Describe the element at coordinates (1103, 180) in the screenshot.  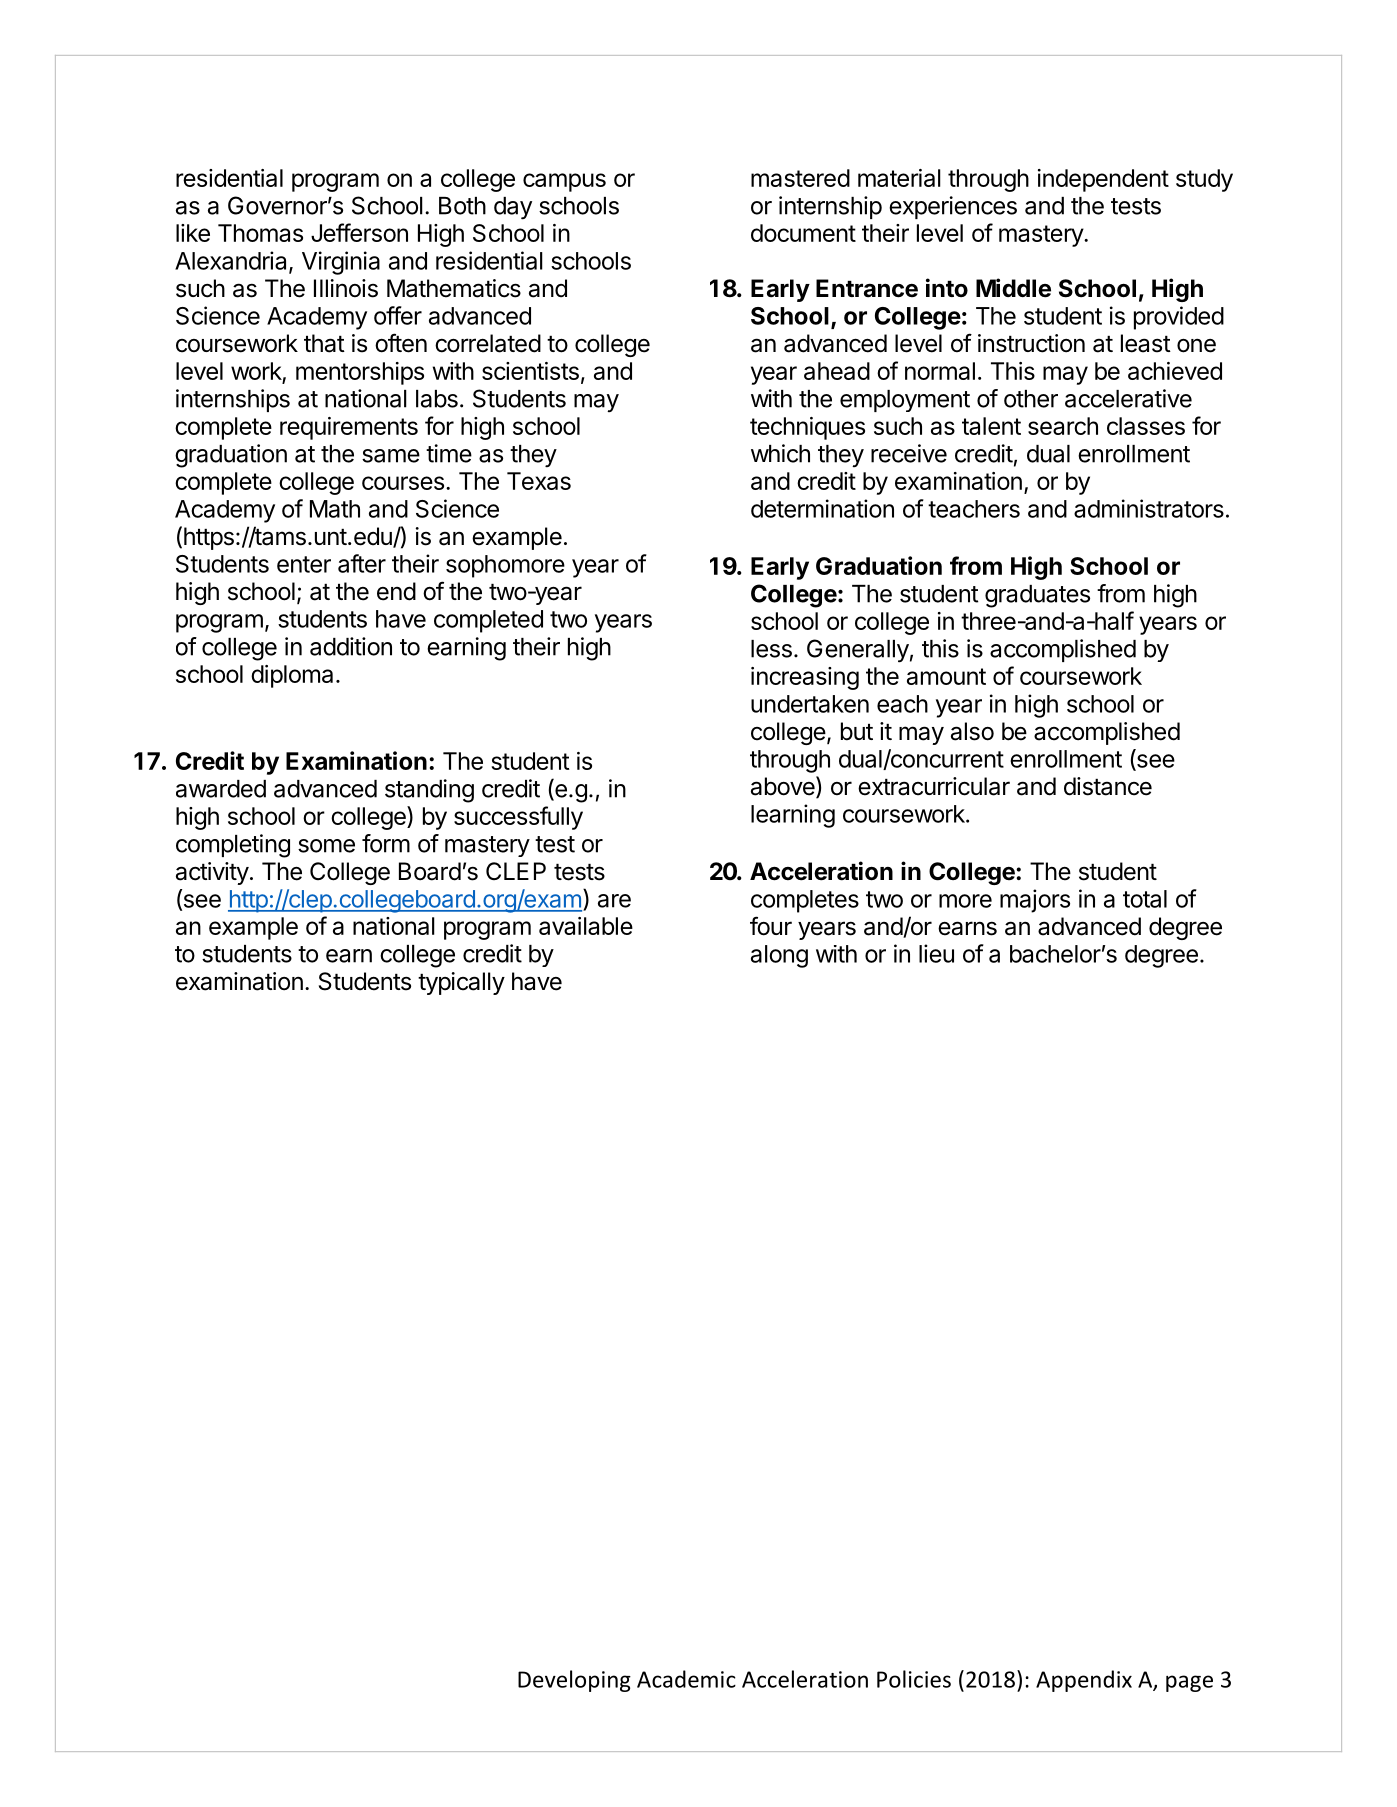
I see `independent` at that location.
